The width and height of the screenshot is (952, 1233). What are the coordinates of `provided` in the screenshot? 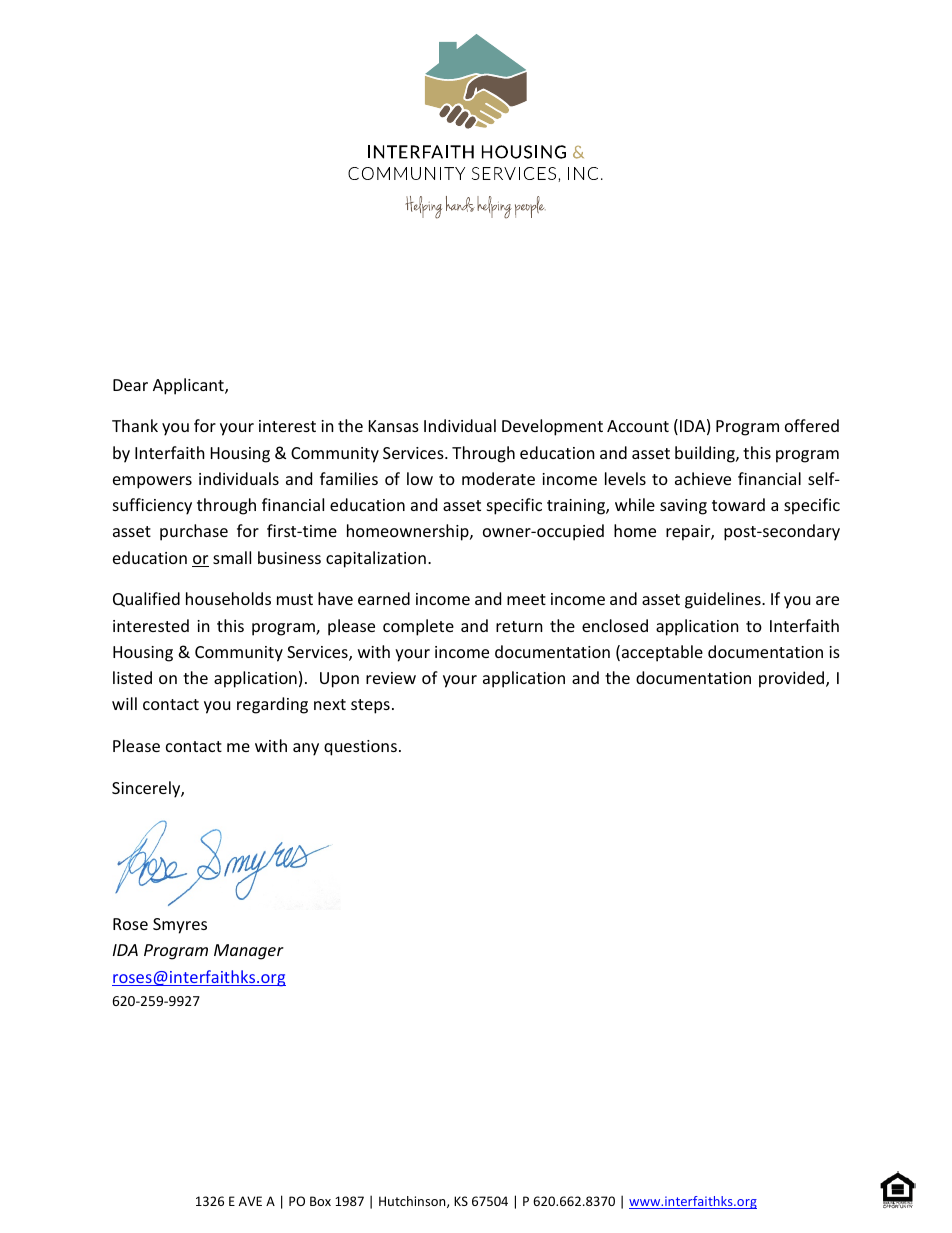 It's located at (793, 679).
